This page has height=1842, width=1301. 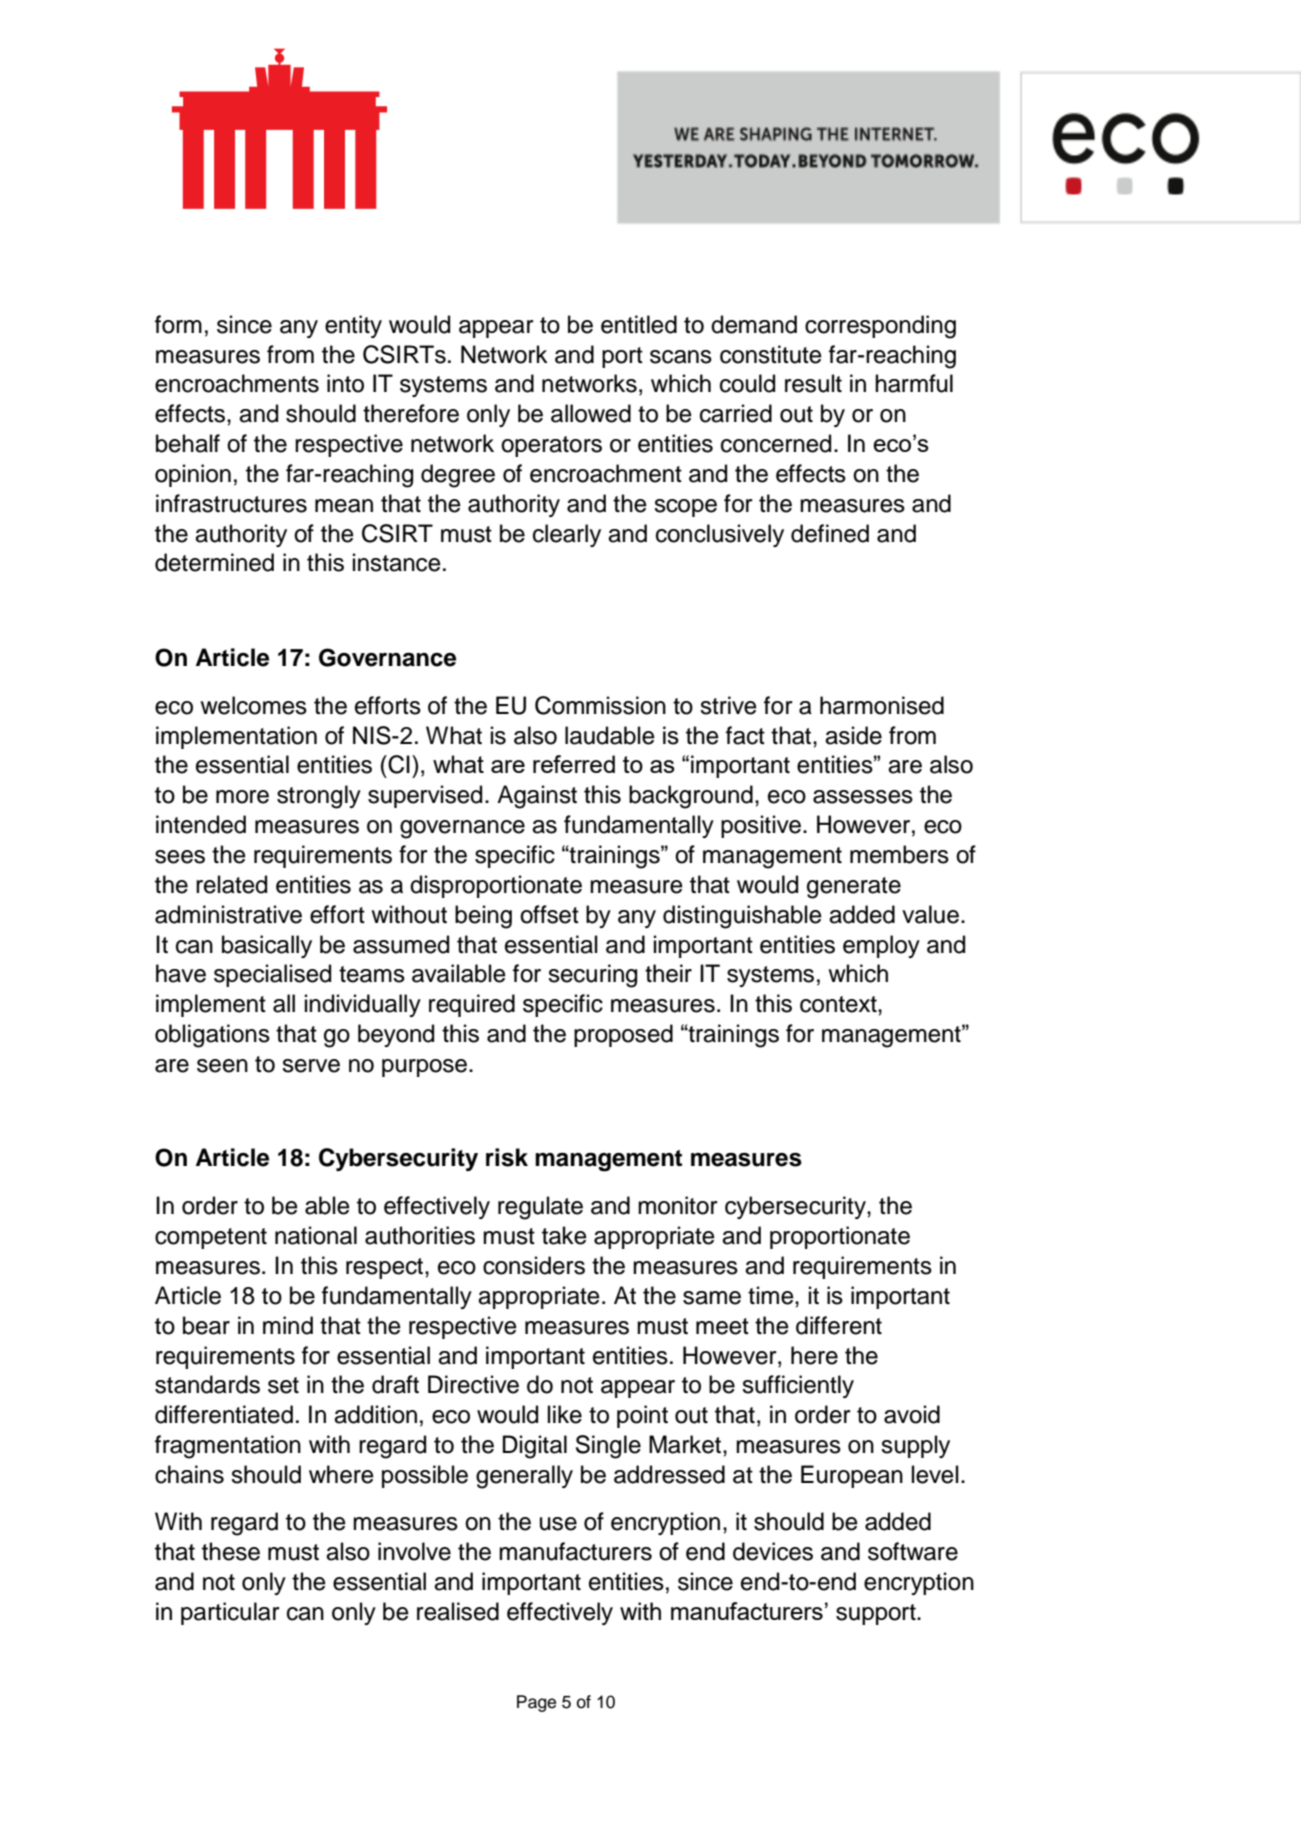 I want to click on securing, so click(x=592, y=976).
